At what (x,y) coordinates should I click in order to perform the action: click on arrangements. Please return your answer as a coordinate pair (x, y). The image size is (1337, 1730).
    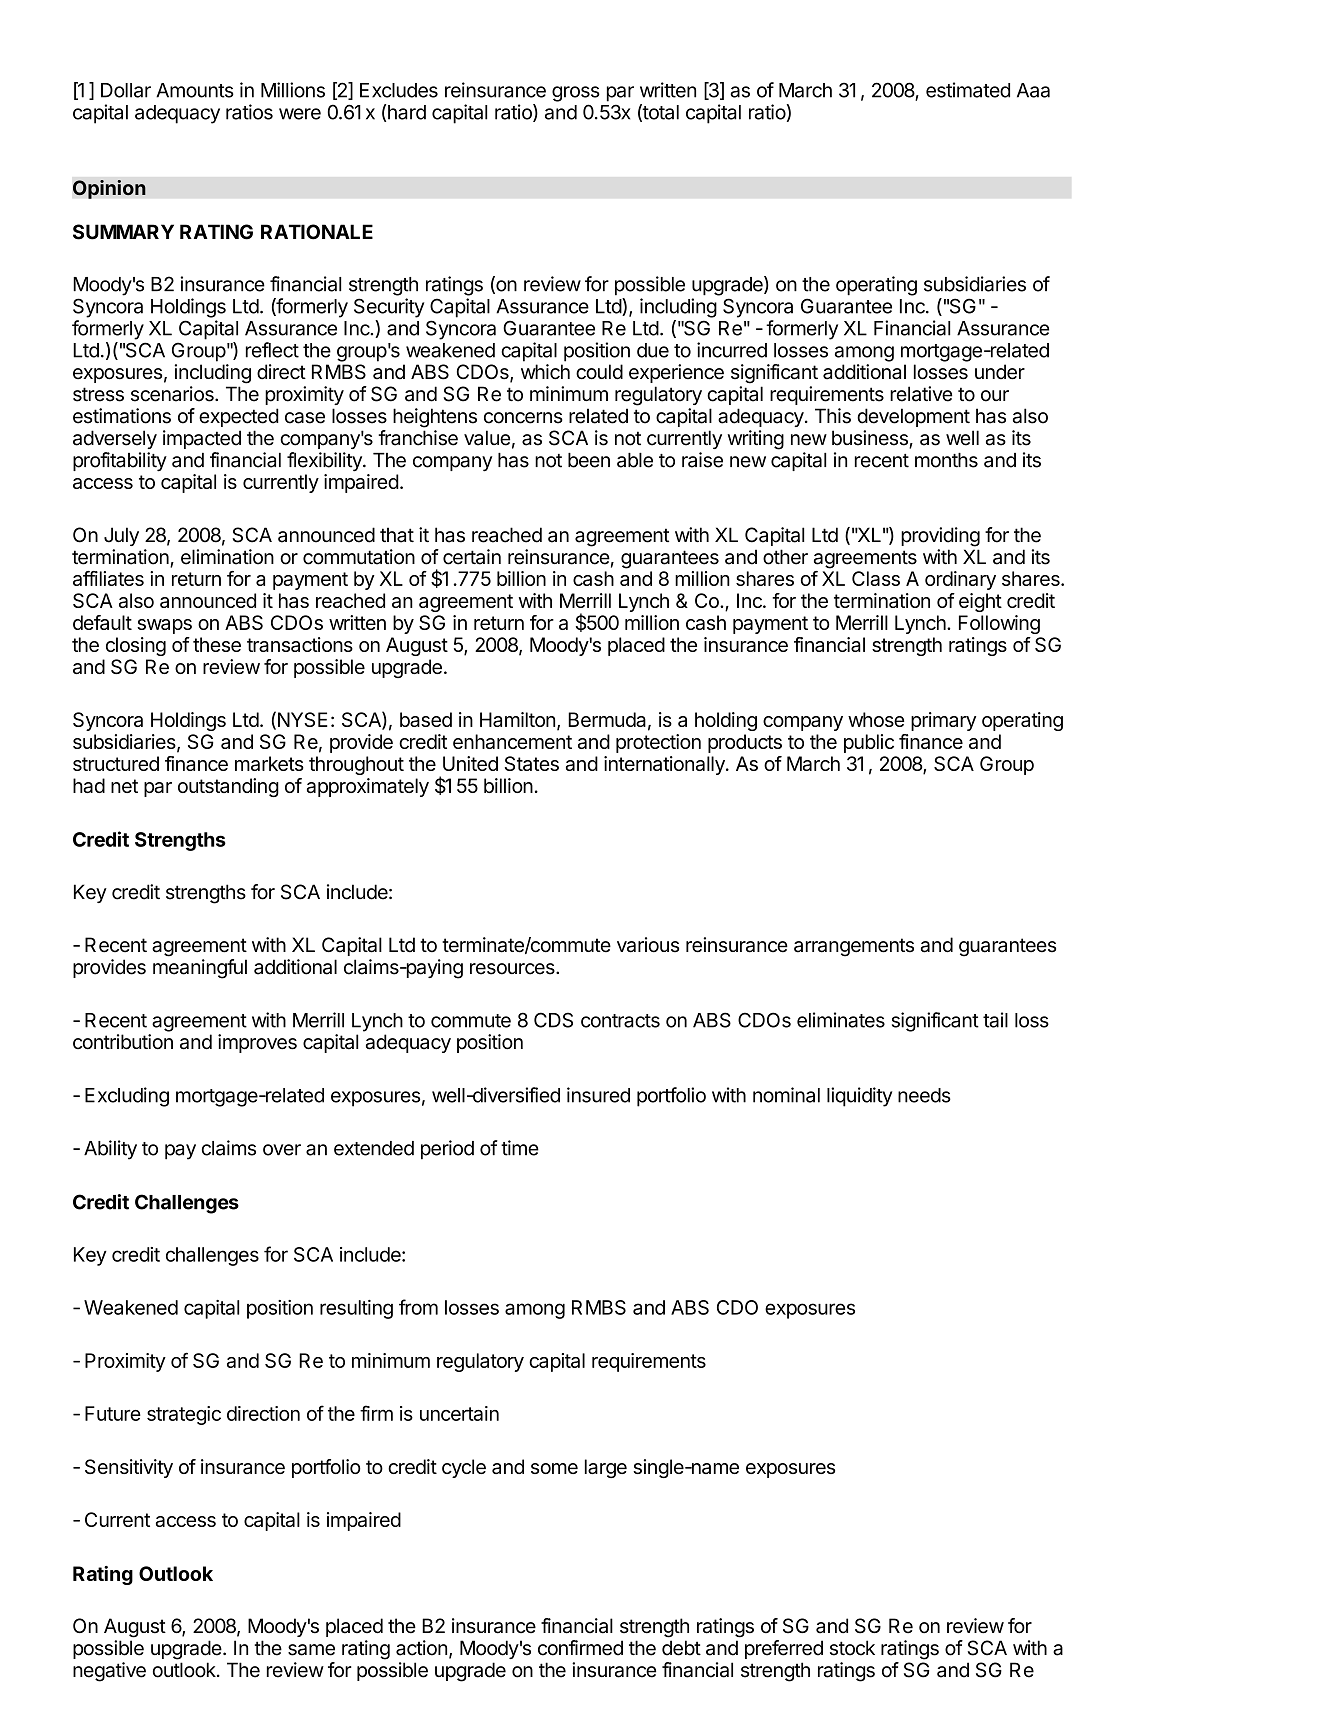
    Looking at the image, I should click on (854, 947).
